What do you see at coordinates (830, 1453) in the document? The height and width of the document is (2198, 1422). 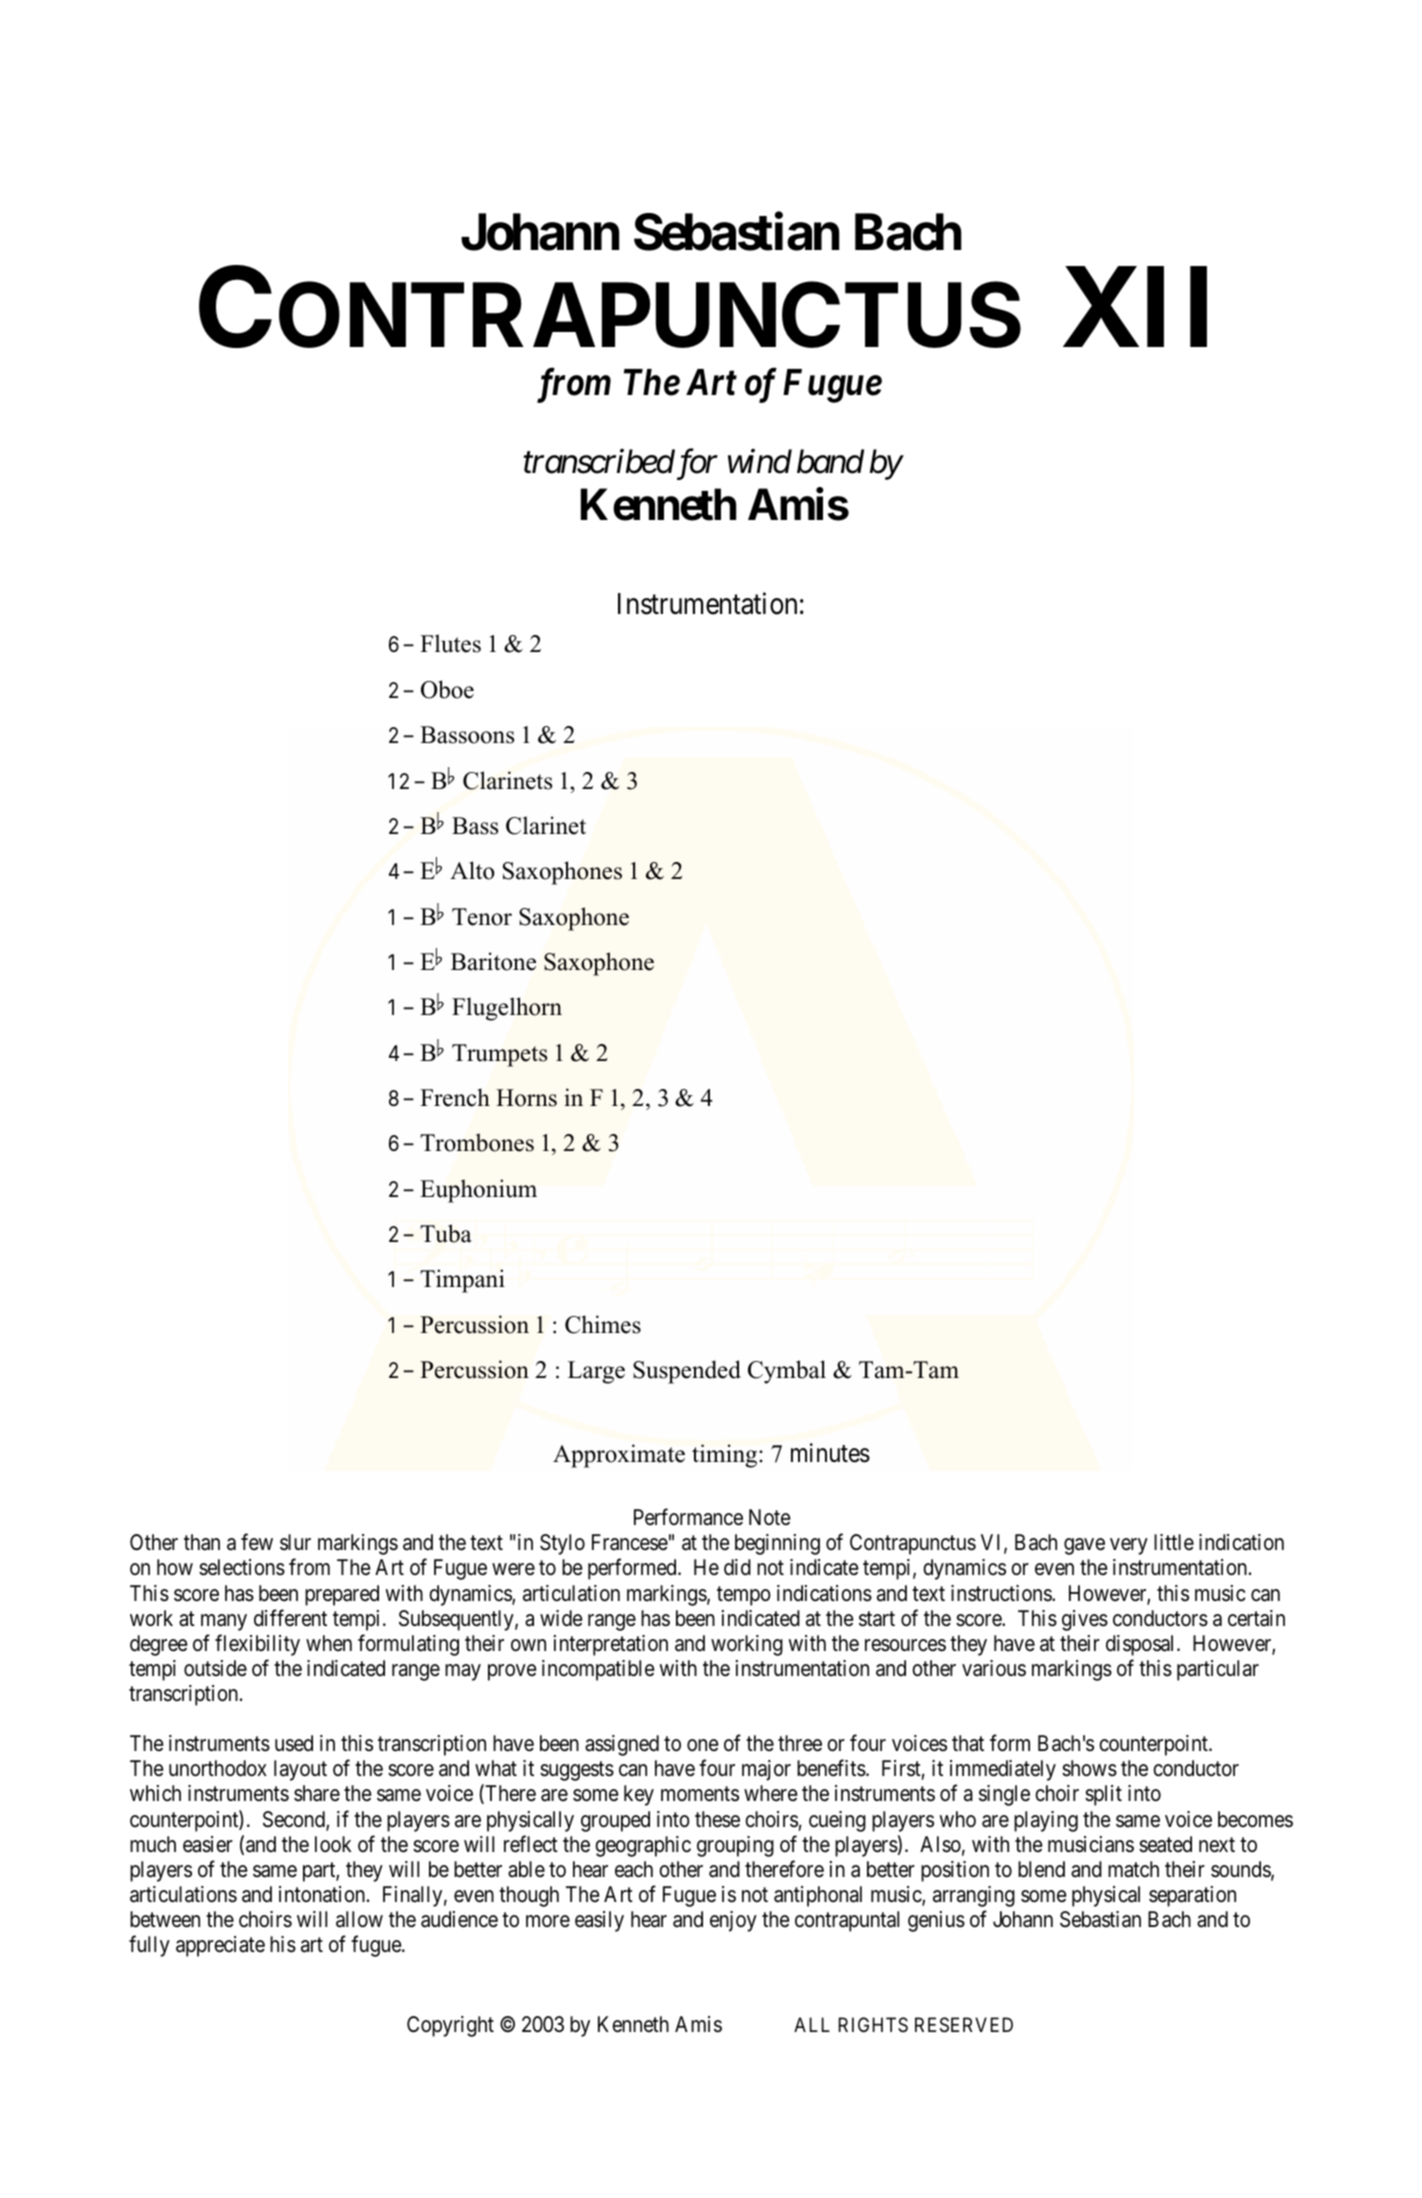 I see `minutes` at bounding box center [830, 1453].
